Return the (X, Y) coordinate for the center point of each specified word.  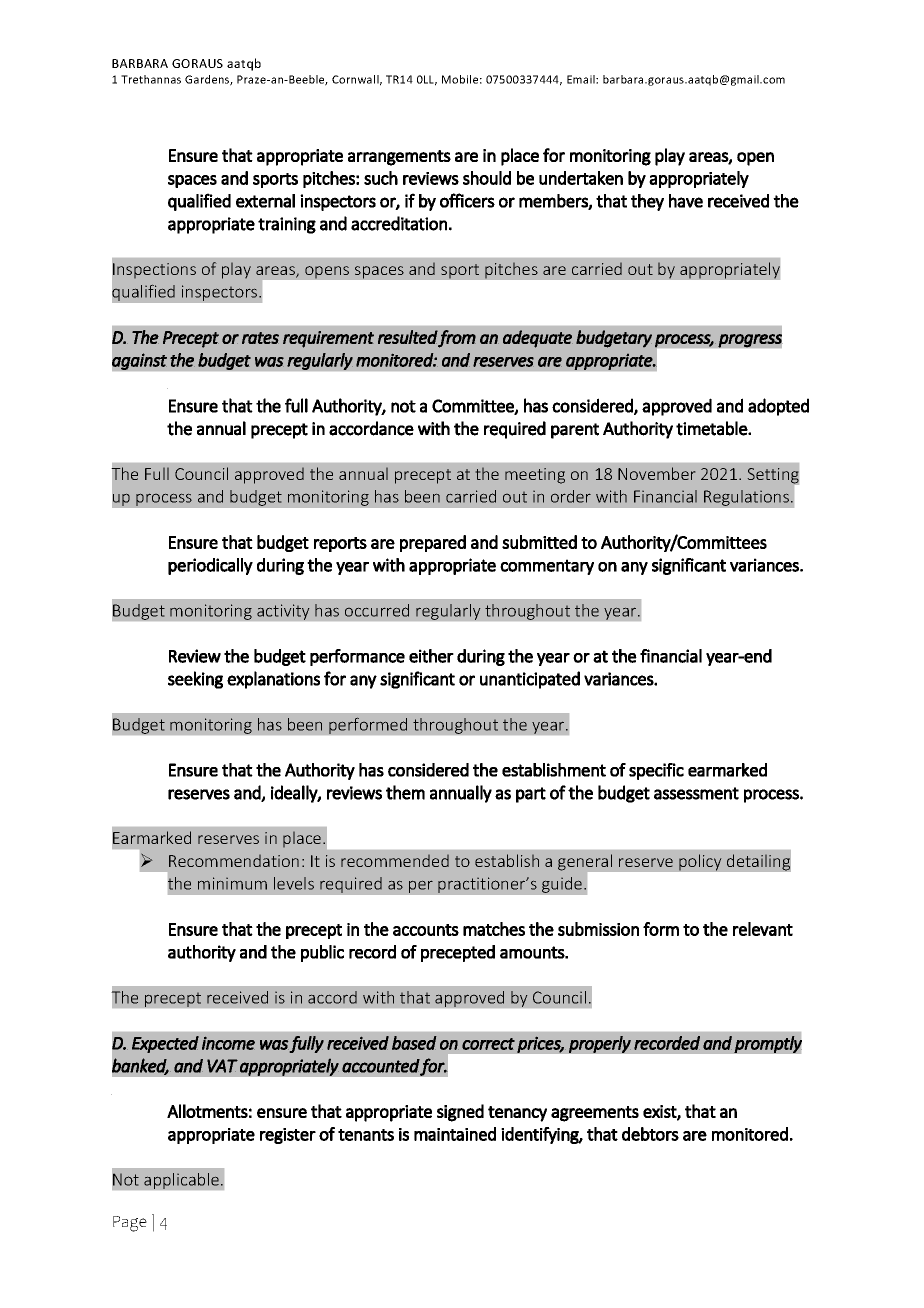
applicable (181, 1181)
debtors (650, 1134)
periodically (210, 566)
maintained (455, 1134)
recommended (395, 861)
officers (467, 200)
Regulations (746, 498)
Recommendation (234, 861)
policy (700, 862)
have (686, 201)
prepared (433, 543)
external (265, 201)
